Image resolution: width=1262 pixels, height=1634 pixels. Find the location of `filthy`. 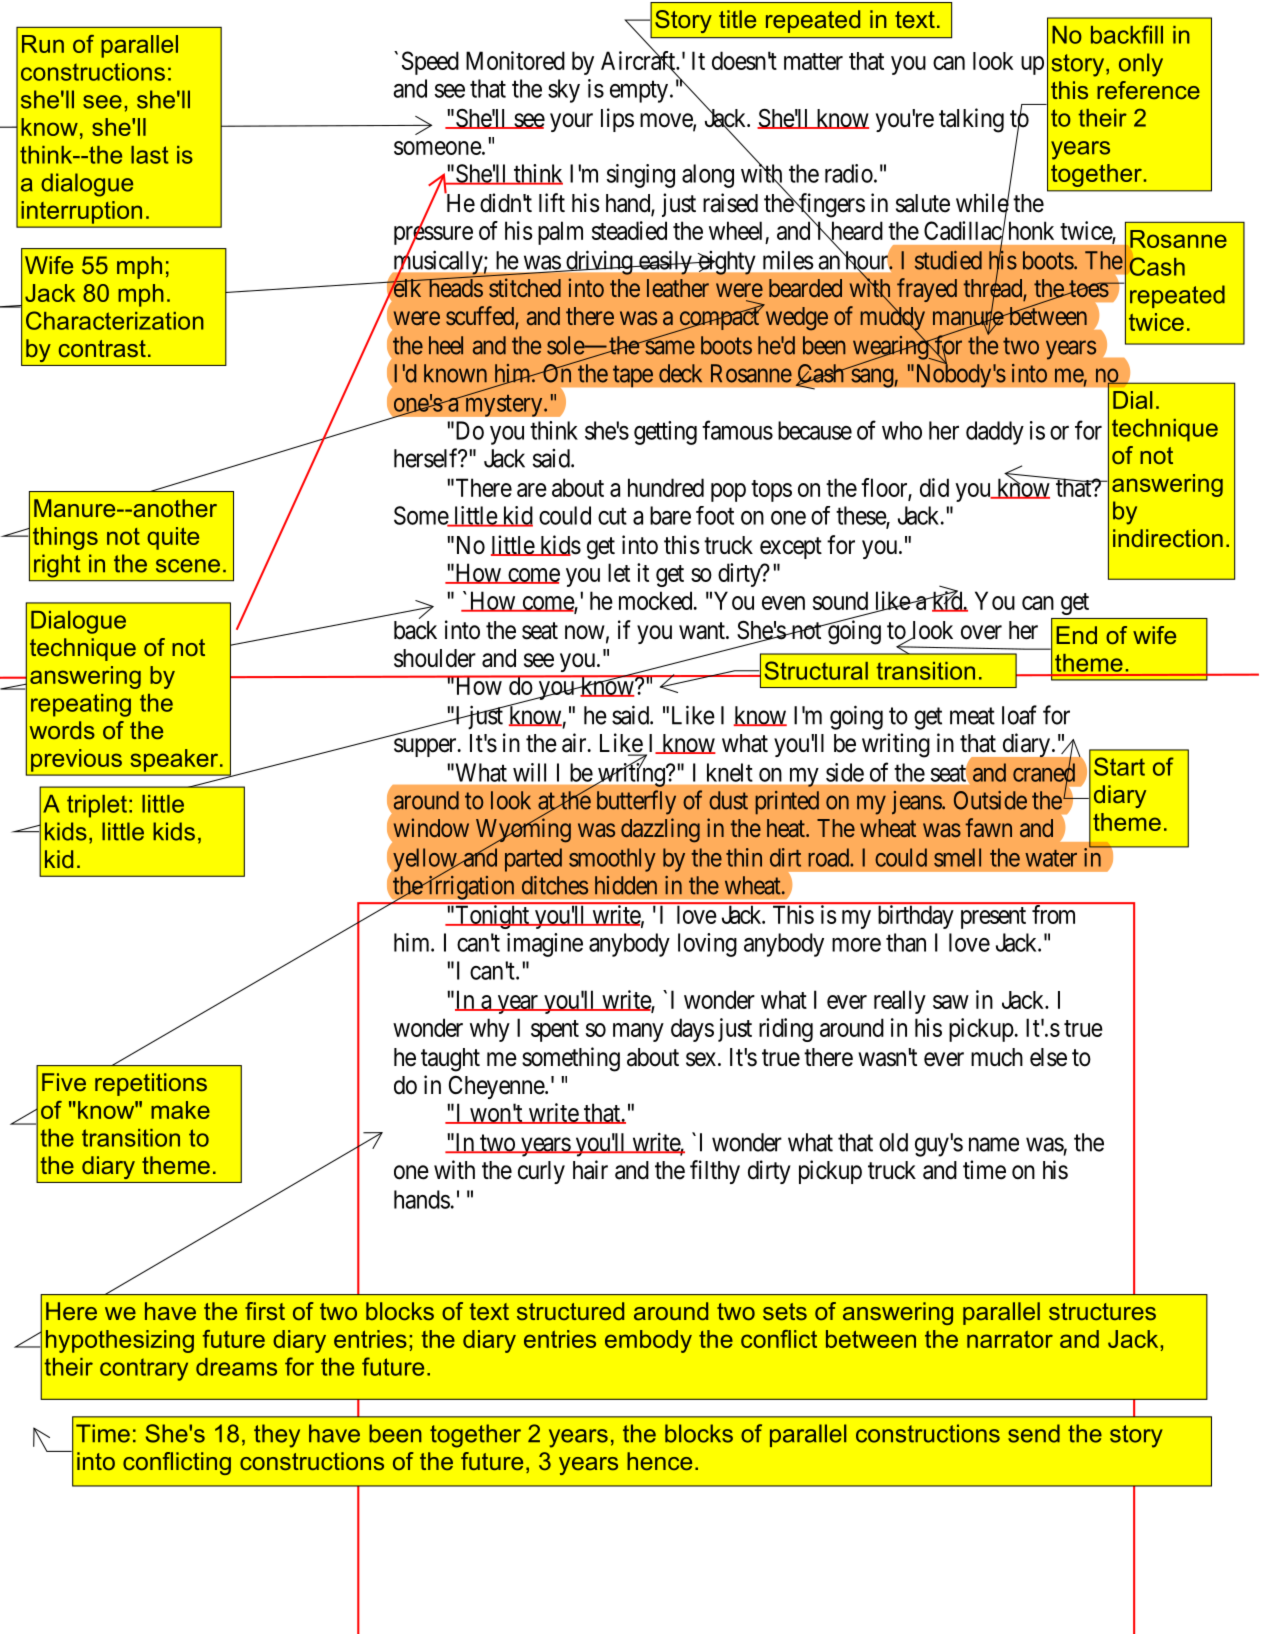

filthy is located at coordinates (715, 1172).
